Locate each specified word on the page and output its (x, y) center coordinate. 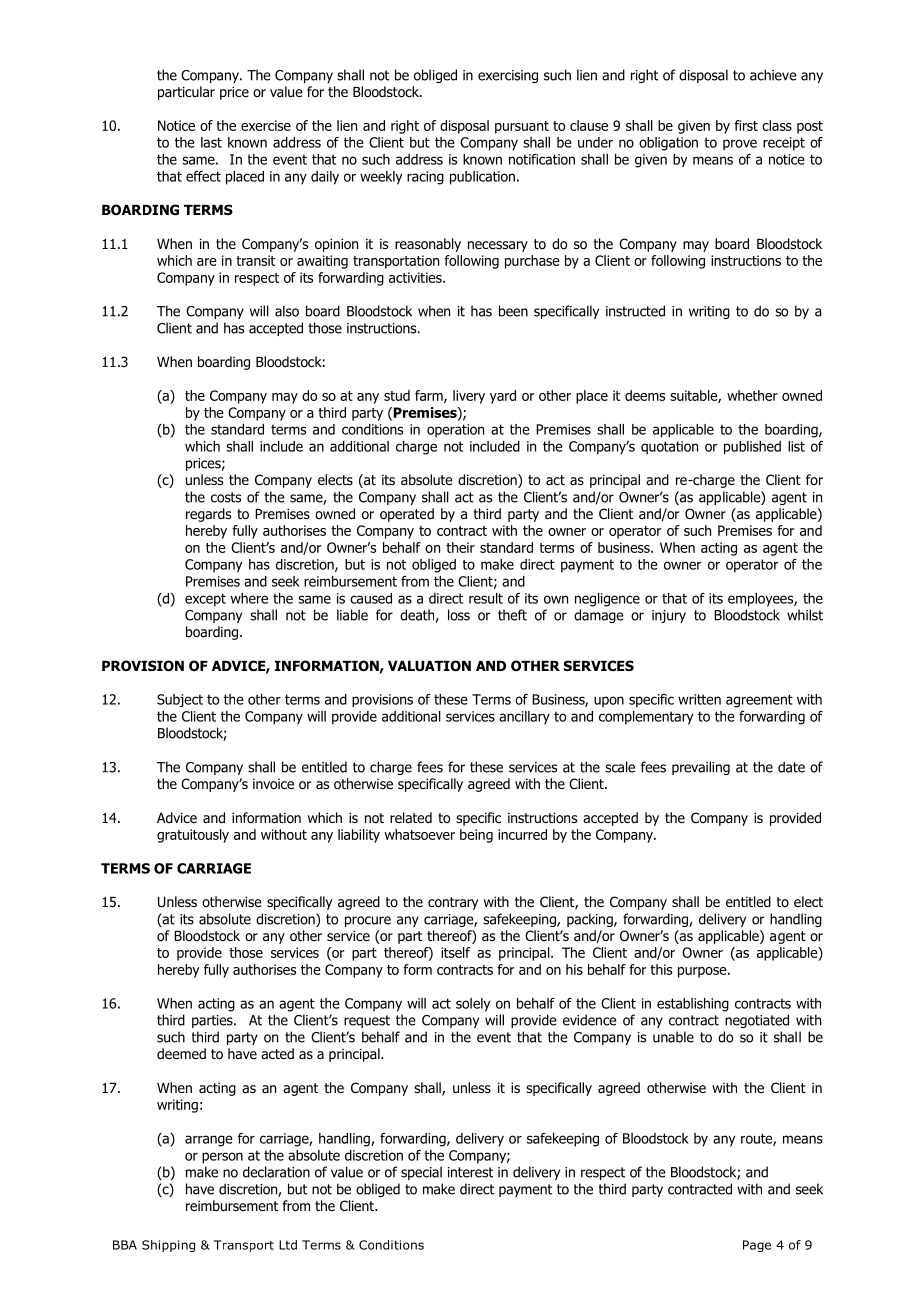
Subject (180, 700)
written (699, 699)
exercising (508, 76)
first (746, 125)
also (287, 311)
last (211, 142)
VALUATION (429, 666)
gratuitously (193, 836)
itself (455, 952)
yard (503, 397)
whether (752, 395)
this (661, 969)
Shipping (168, 1246)
